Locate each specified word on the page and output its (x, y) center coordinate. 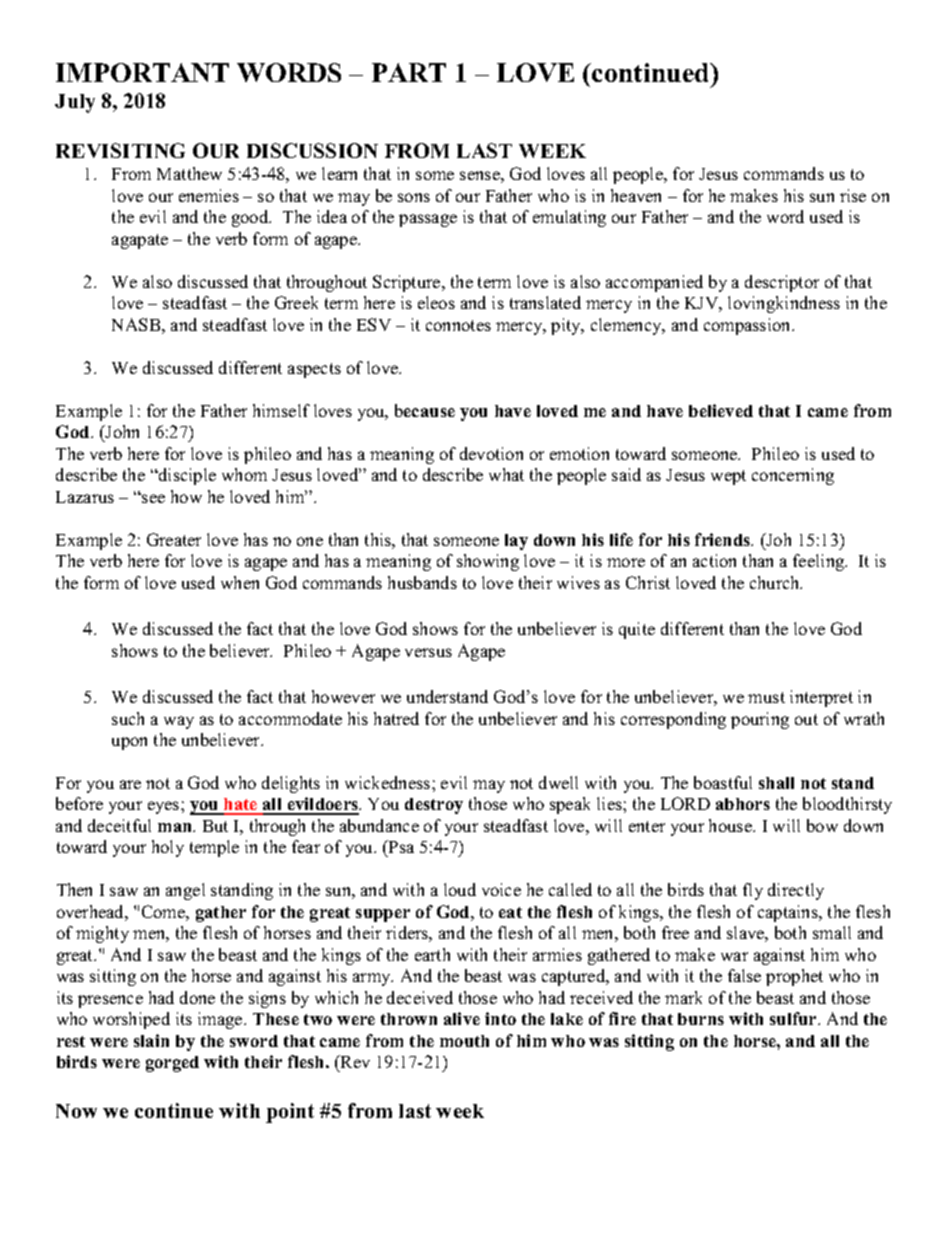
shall (776, 783)
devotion (491, 453)
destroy (434, 806)
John (121, 431)
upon (129, 743)
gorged (172, 1064)
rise (853, 195)
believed (721, 410)
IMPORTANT (142, 72)
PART (409, 72)
